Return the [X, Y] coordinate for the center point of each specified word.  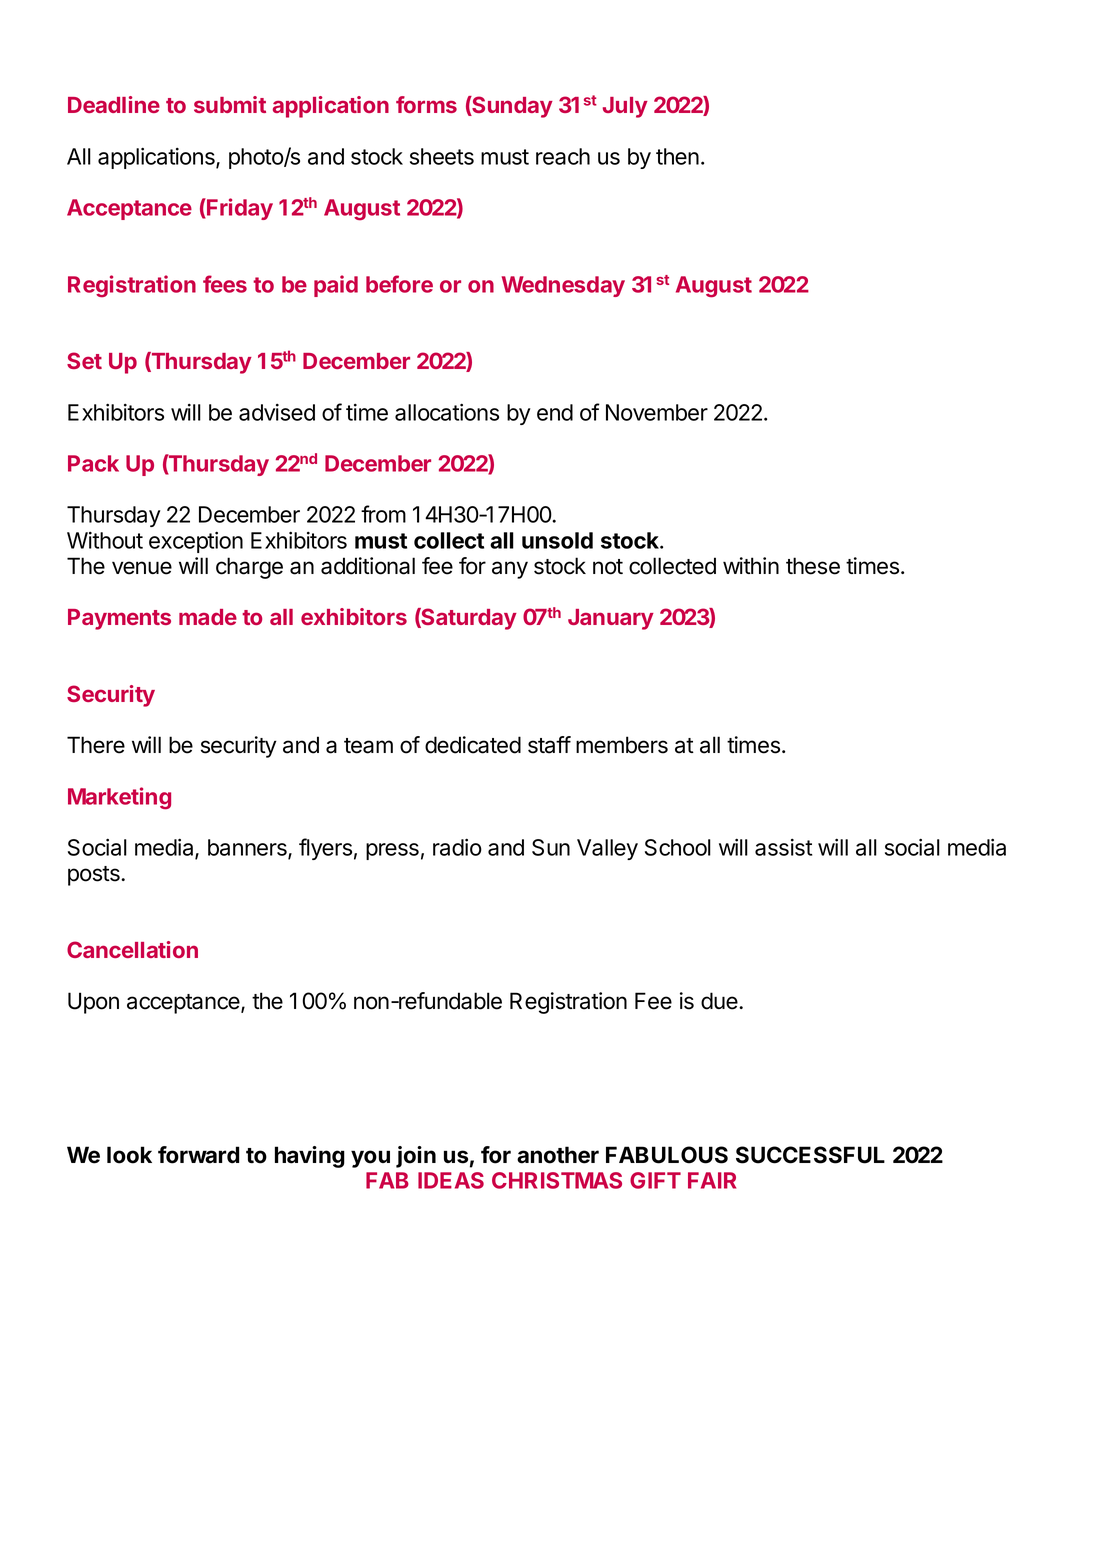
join [416, 1157]
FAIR [712, 1180]
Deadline [114, 104]
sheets [442, 156]
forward [198, 1155]
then [677, 156]
